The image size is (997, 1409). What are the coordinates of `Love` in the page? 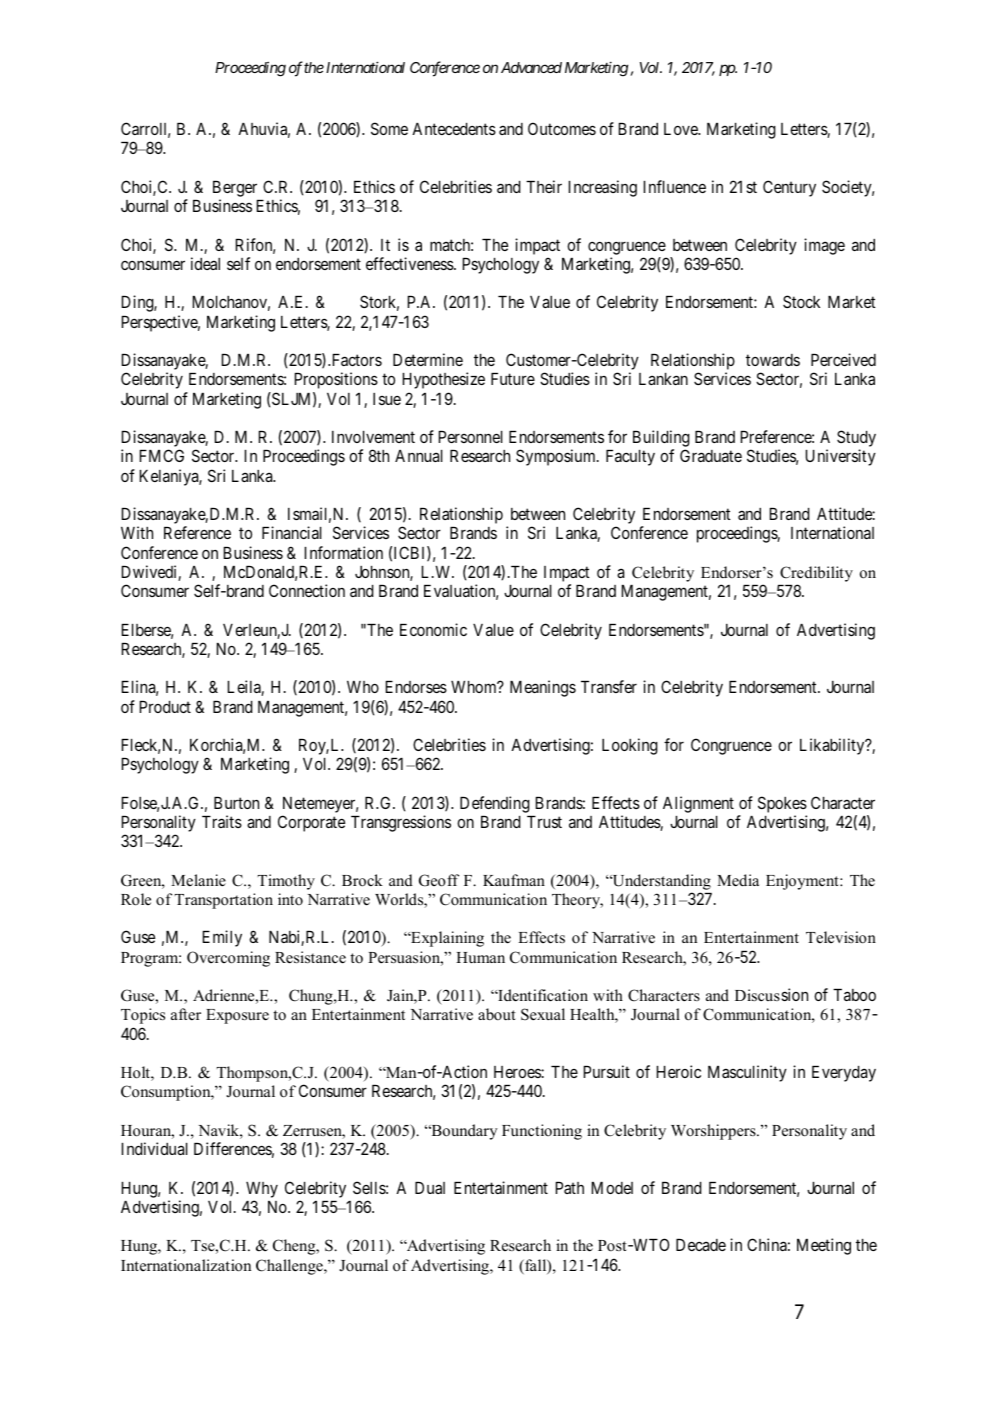 It's located at (682, 129).
